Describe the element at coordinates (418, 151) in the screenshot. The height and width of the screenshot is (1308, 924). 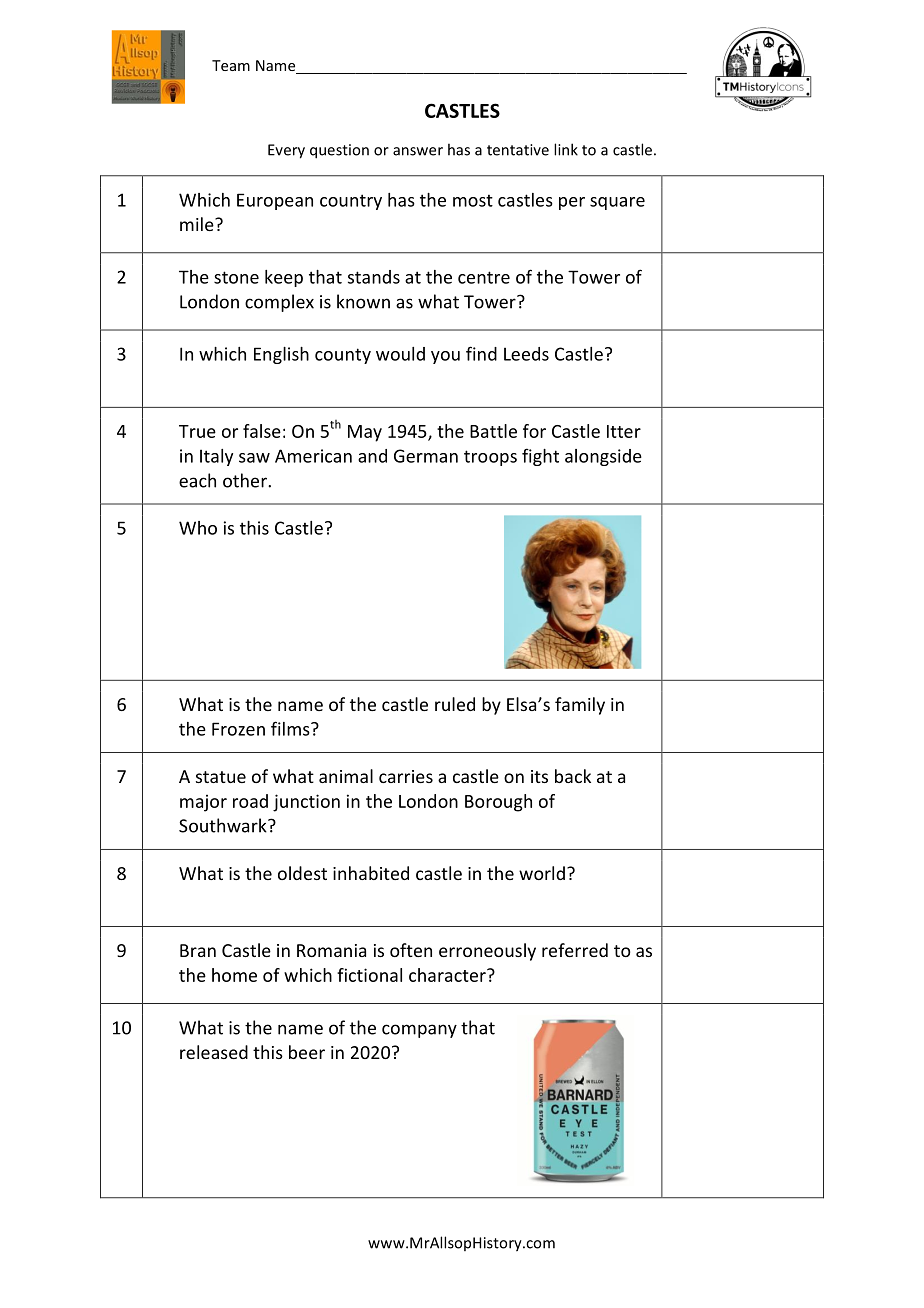
I see `answer` at that location.
